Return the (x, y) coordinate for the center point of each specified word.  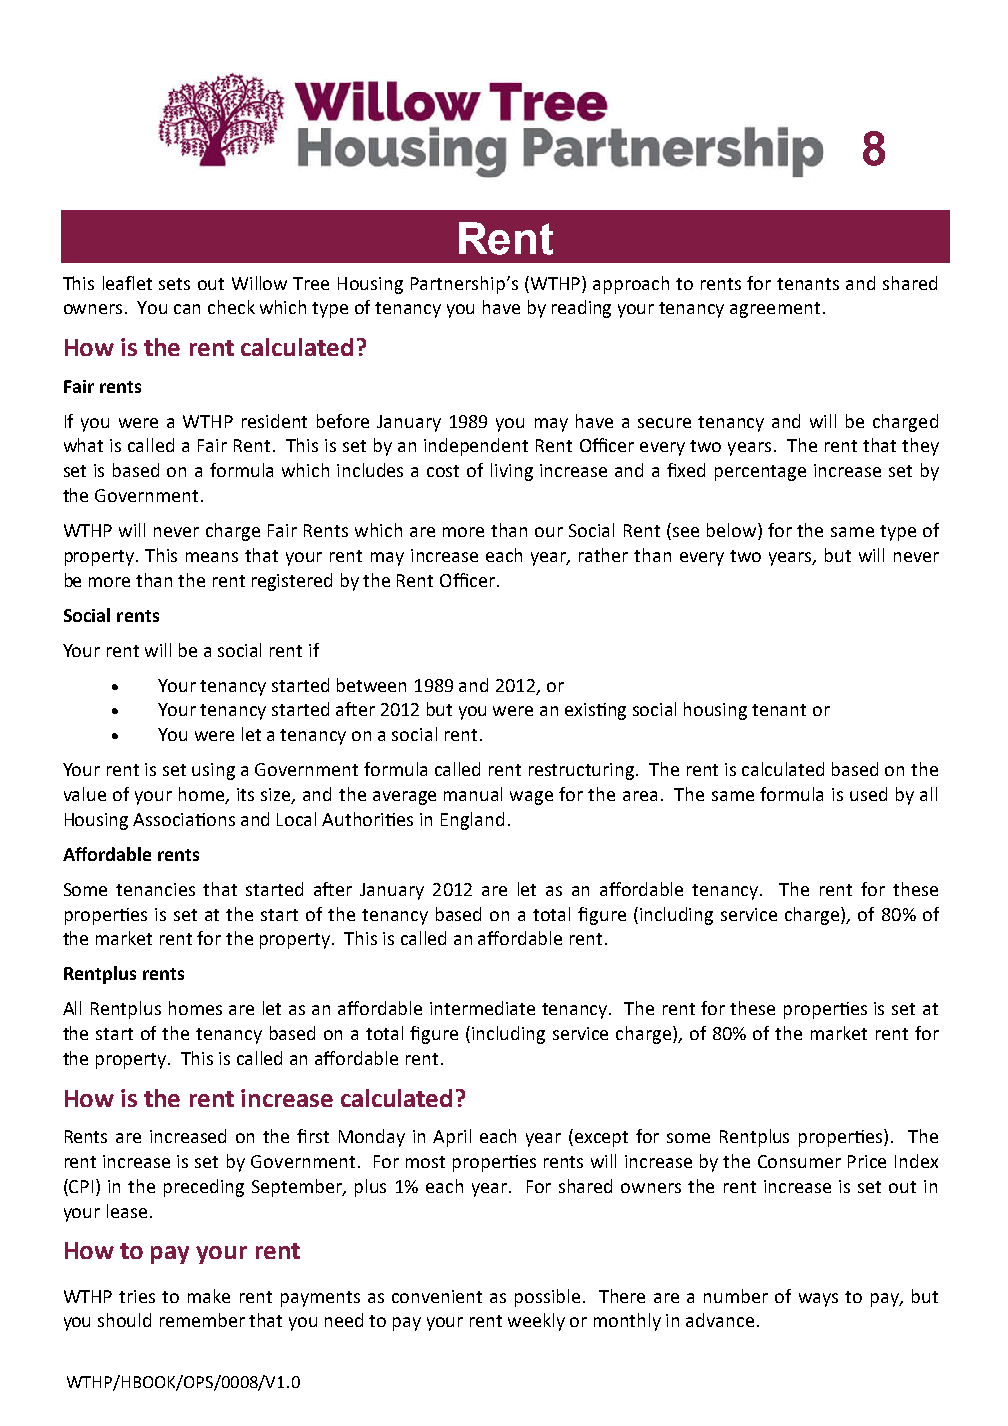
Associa (165, 819)
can (187, 309)
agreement (775, 310)
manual (473, 794)
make (209, 1296)
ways (818, 1300)
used (868, 794)
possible (547, 1298)
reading (581, 309)
